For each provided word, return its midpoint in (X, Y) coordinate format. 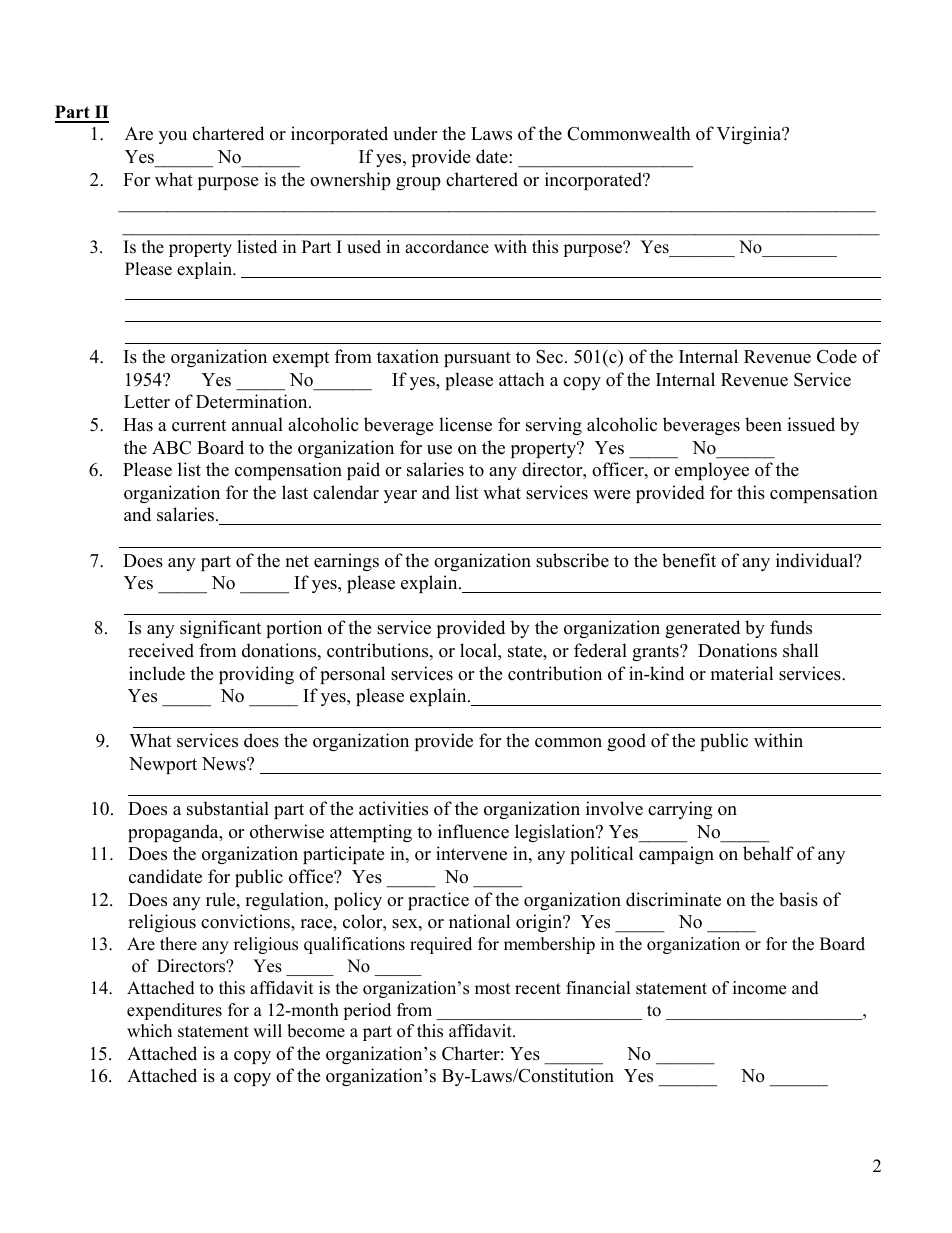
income (759, 988)
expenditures (174, 1011)
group (418, 183)
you (173, 137)
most (493, 989)
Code (837, 356)
